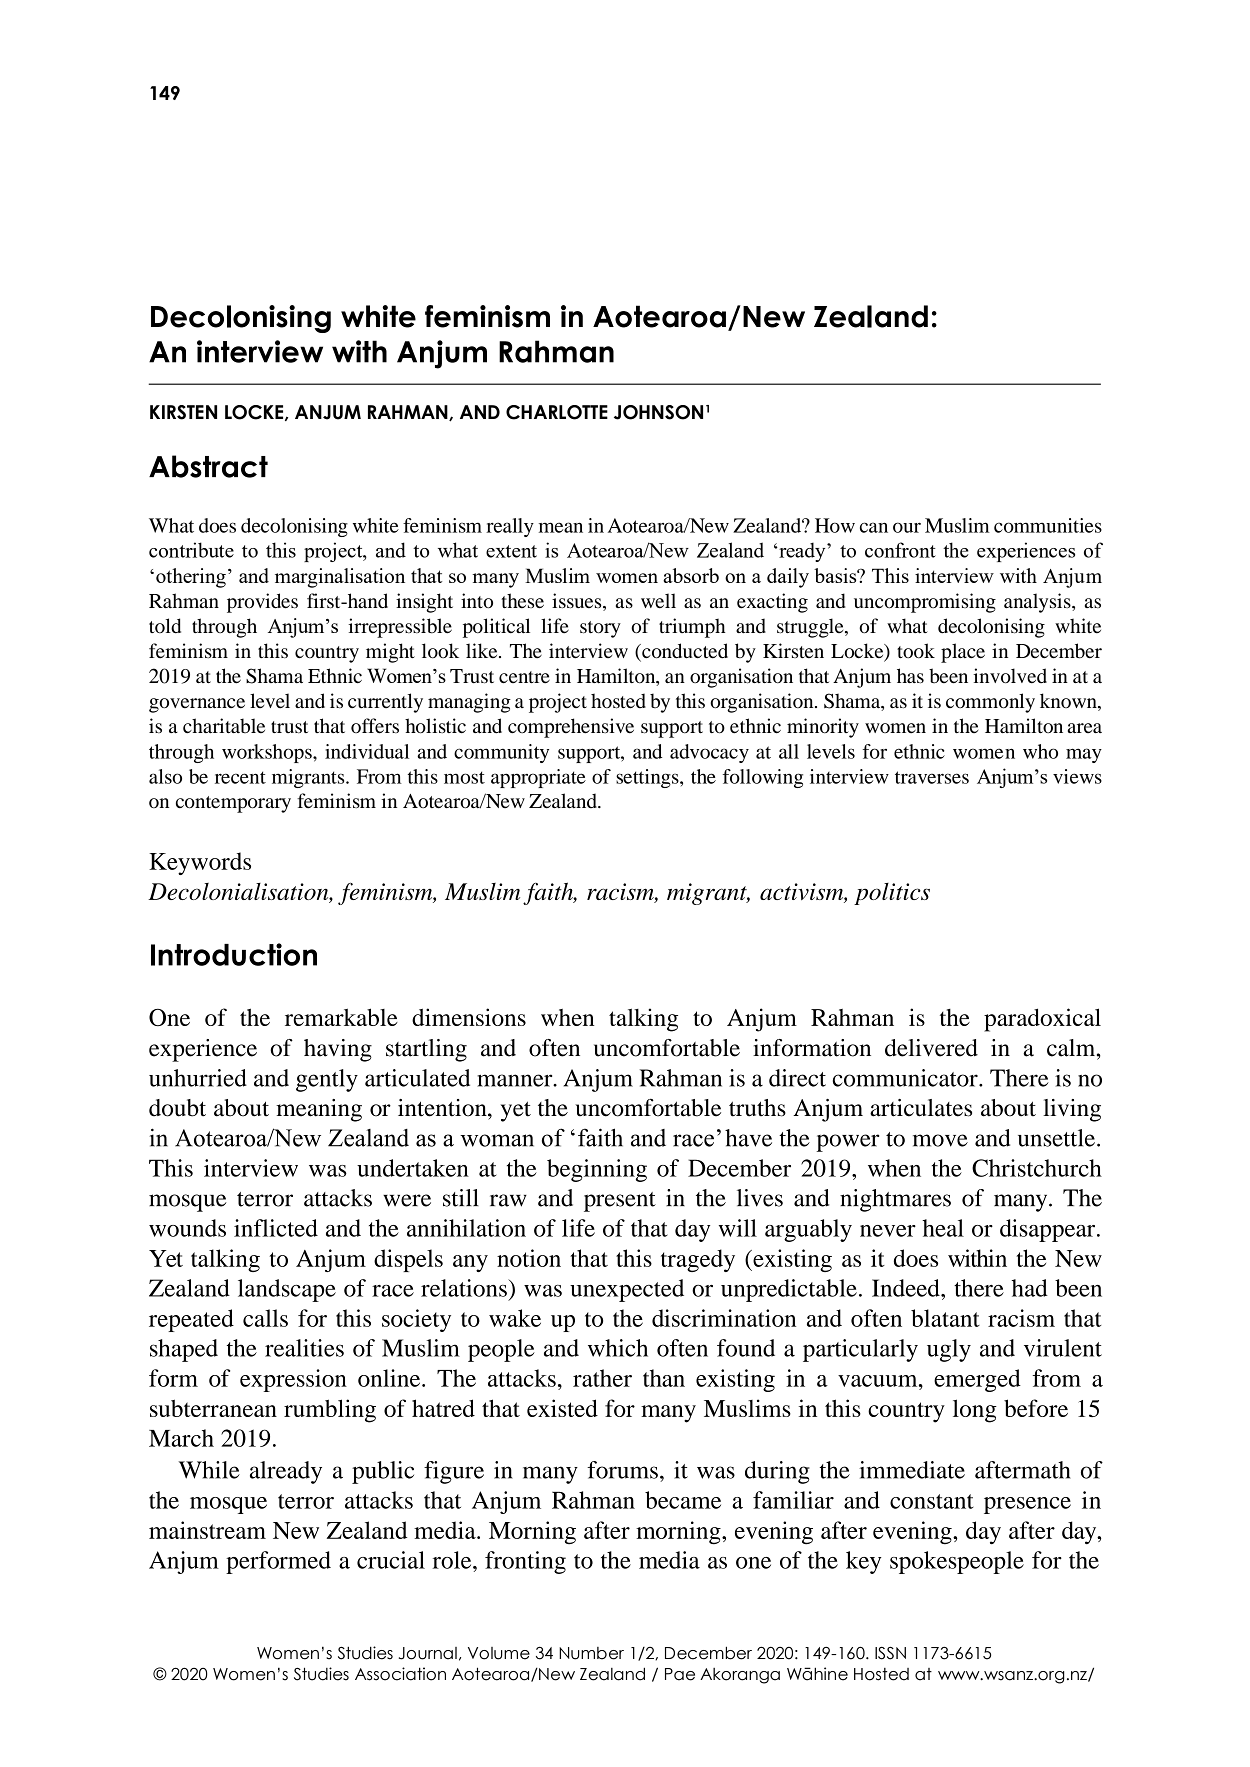  What do you see at coordinates (557, 412) in the screenshot?
I see `CHARLOTTE` at bounding box center [557, 412].
